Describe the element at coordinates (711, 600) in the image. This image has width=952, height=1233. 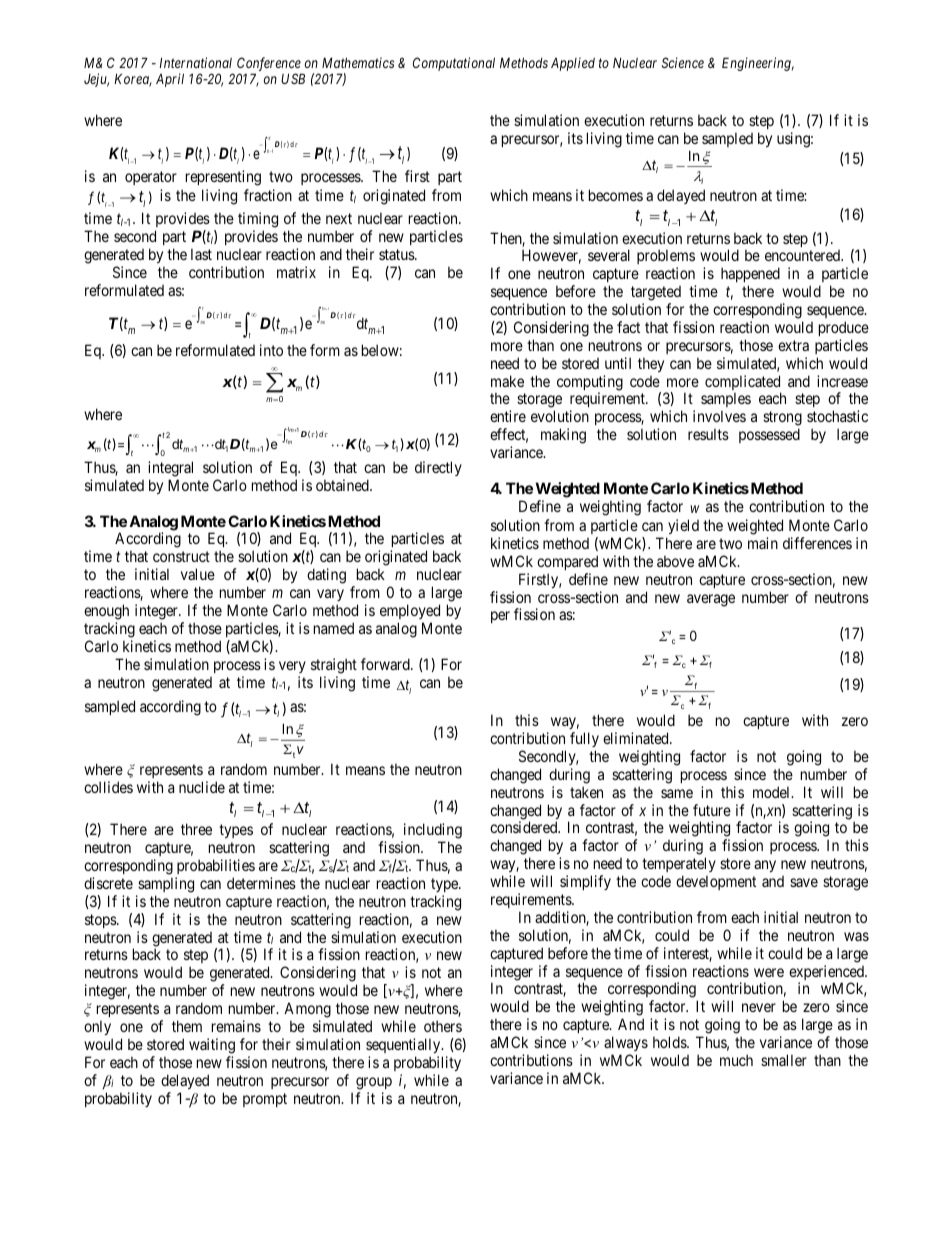
I see `average` at that location.
